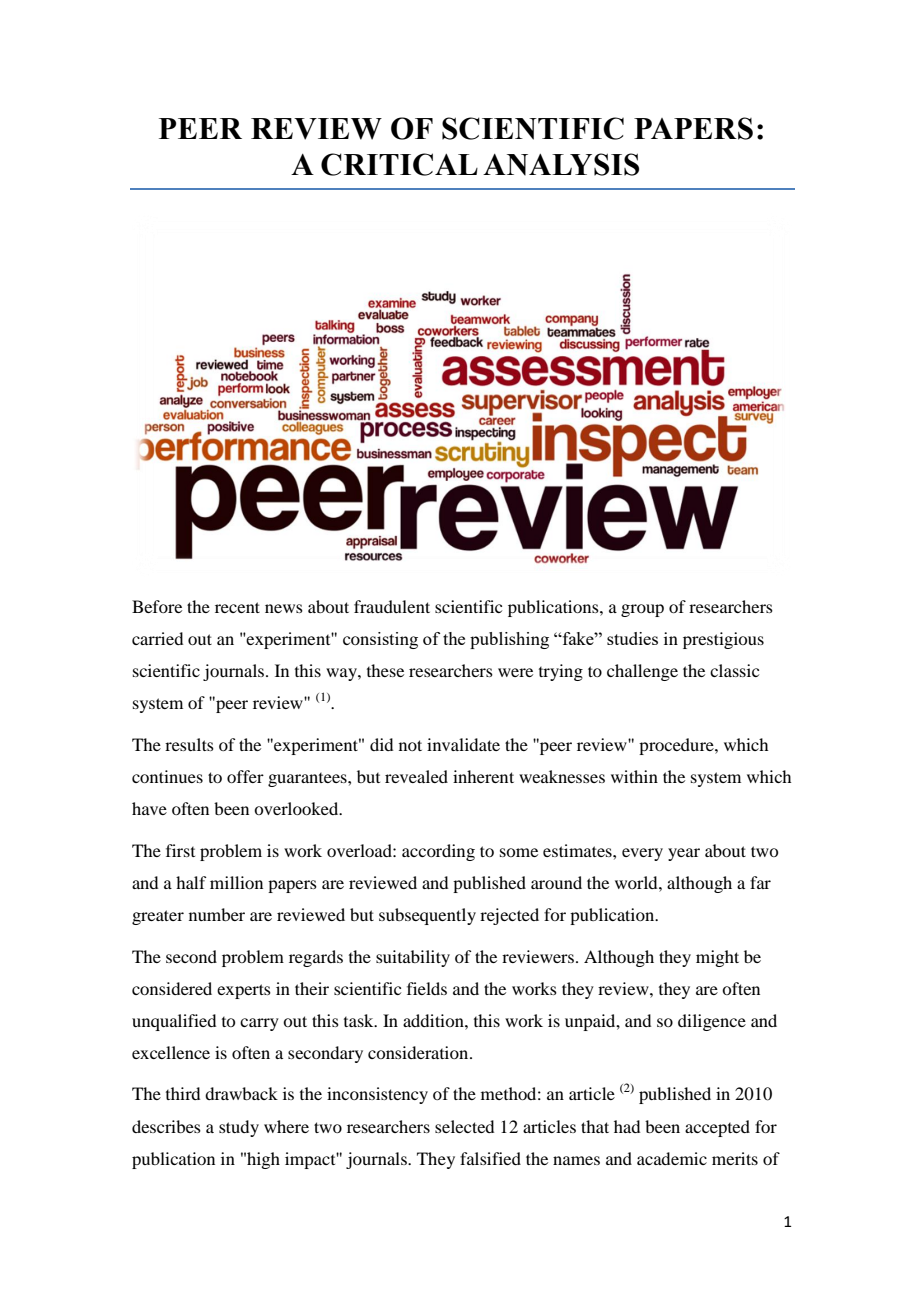  What do you see at coordinates (236, 882) in the image?
I see `million` at bounding box center [236, 882].
